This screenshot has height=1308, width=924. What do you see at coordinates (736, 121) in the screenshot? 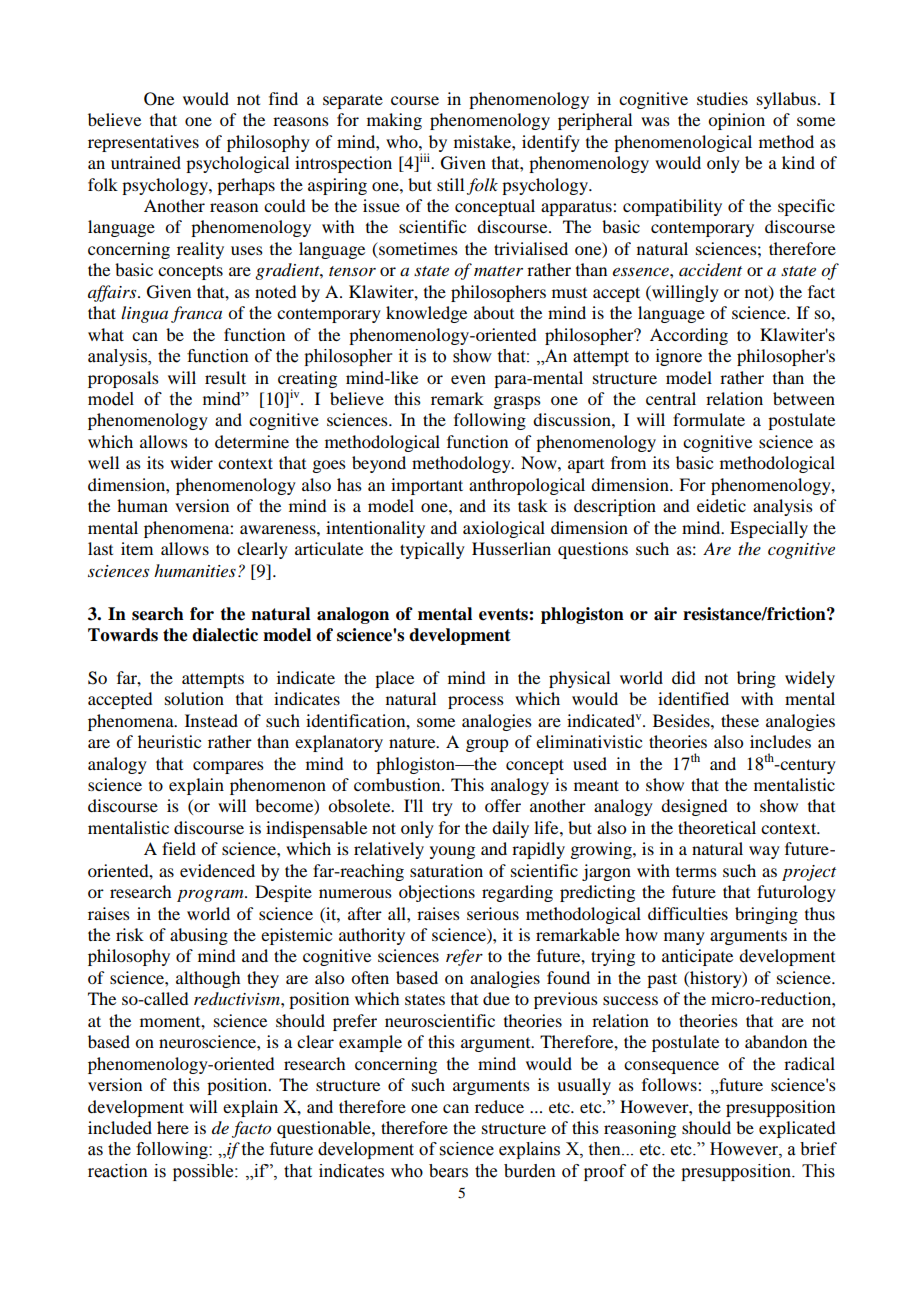
I see `opinion` at bounding box center [736, 121].
